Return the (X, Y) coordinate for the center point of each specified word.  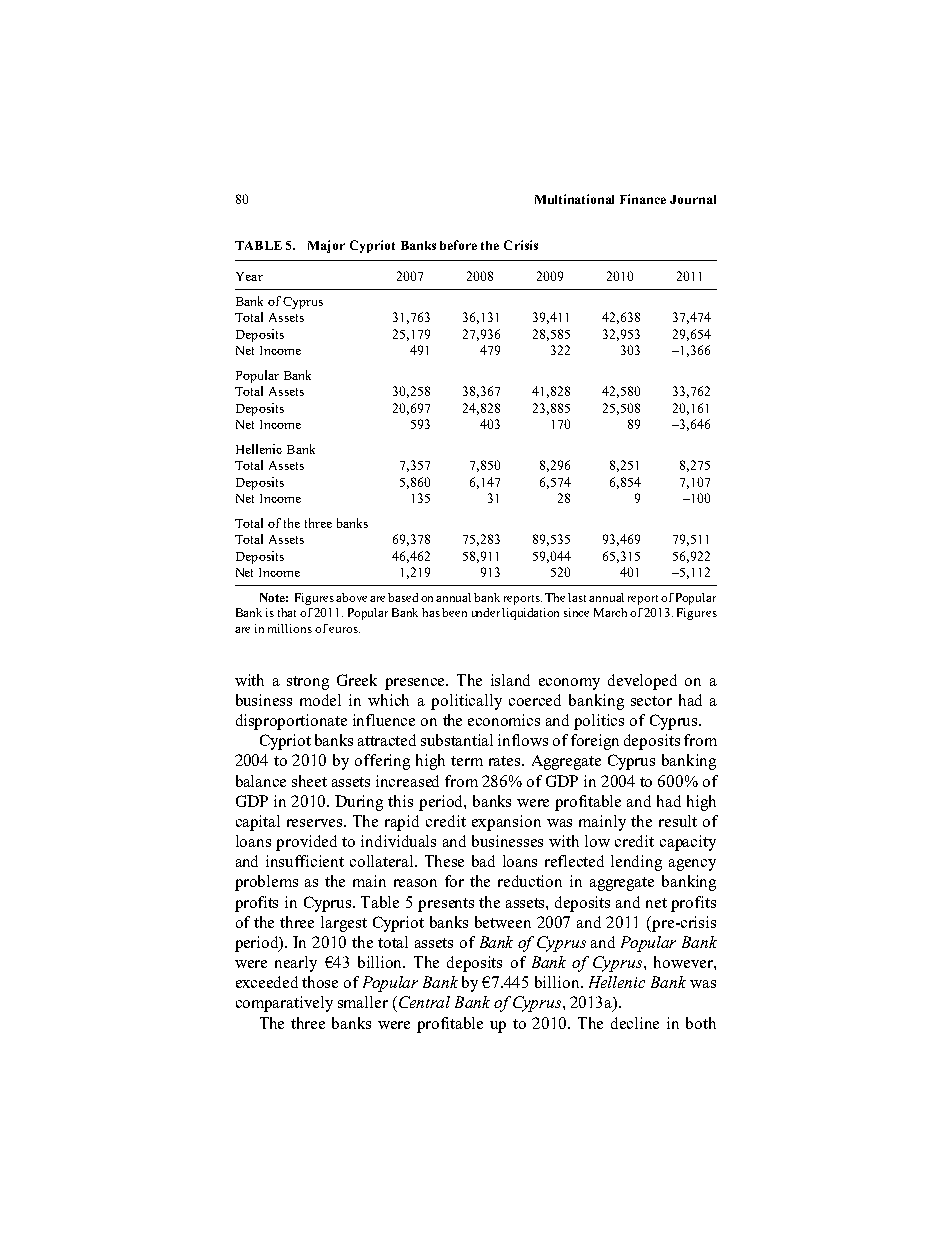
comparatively (284, 1004)
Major (326, 246)
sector (651, 701)
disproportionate (291, 722)
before (458, 245)
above (351, 597)
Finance (643, 199)
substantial (457, 740)
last (579, 597)
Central (424, 1002)
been (454, 612)
